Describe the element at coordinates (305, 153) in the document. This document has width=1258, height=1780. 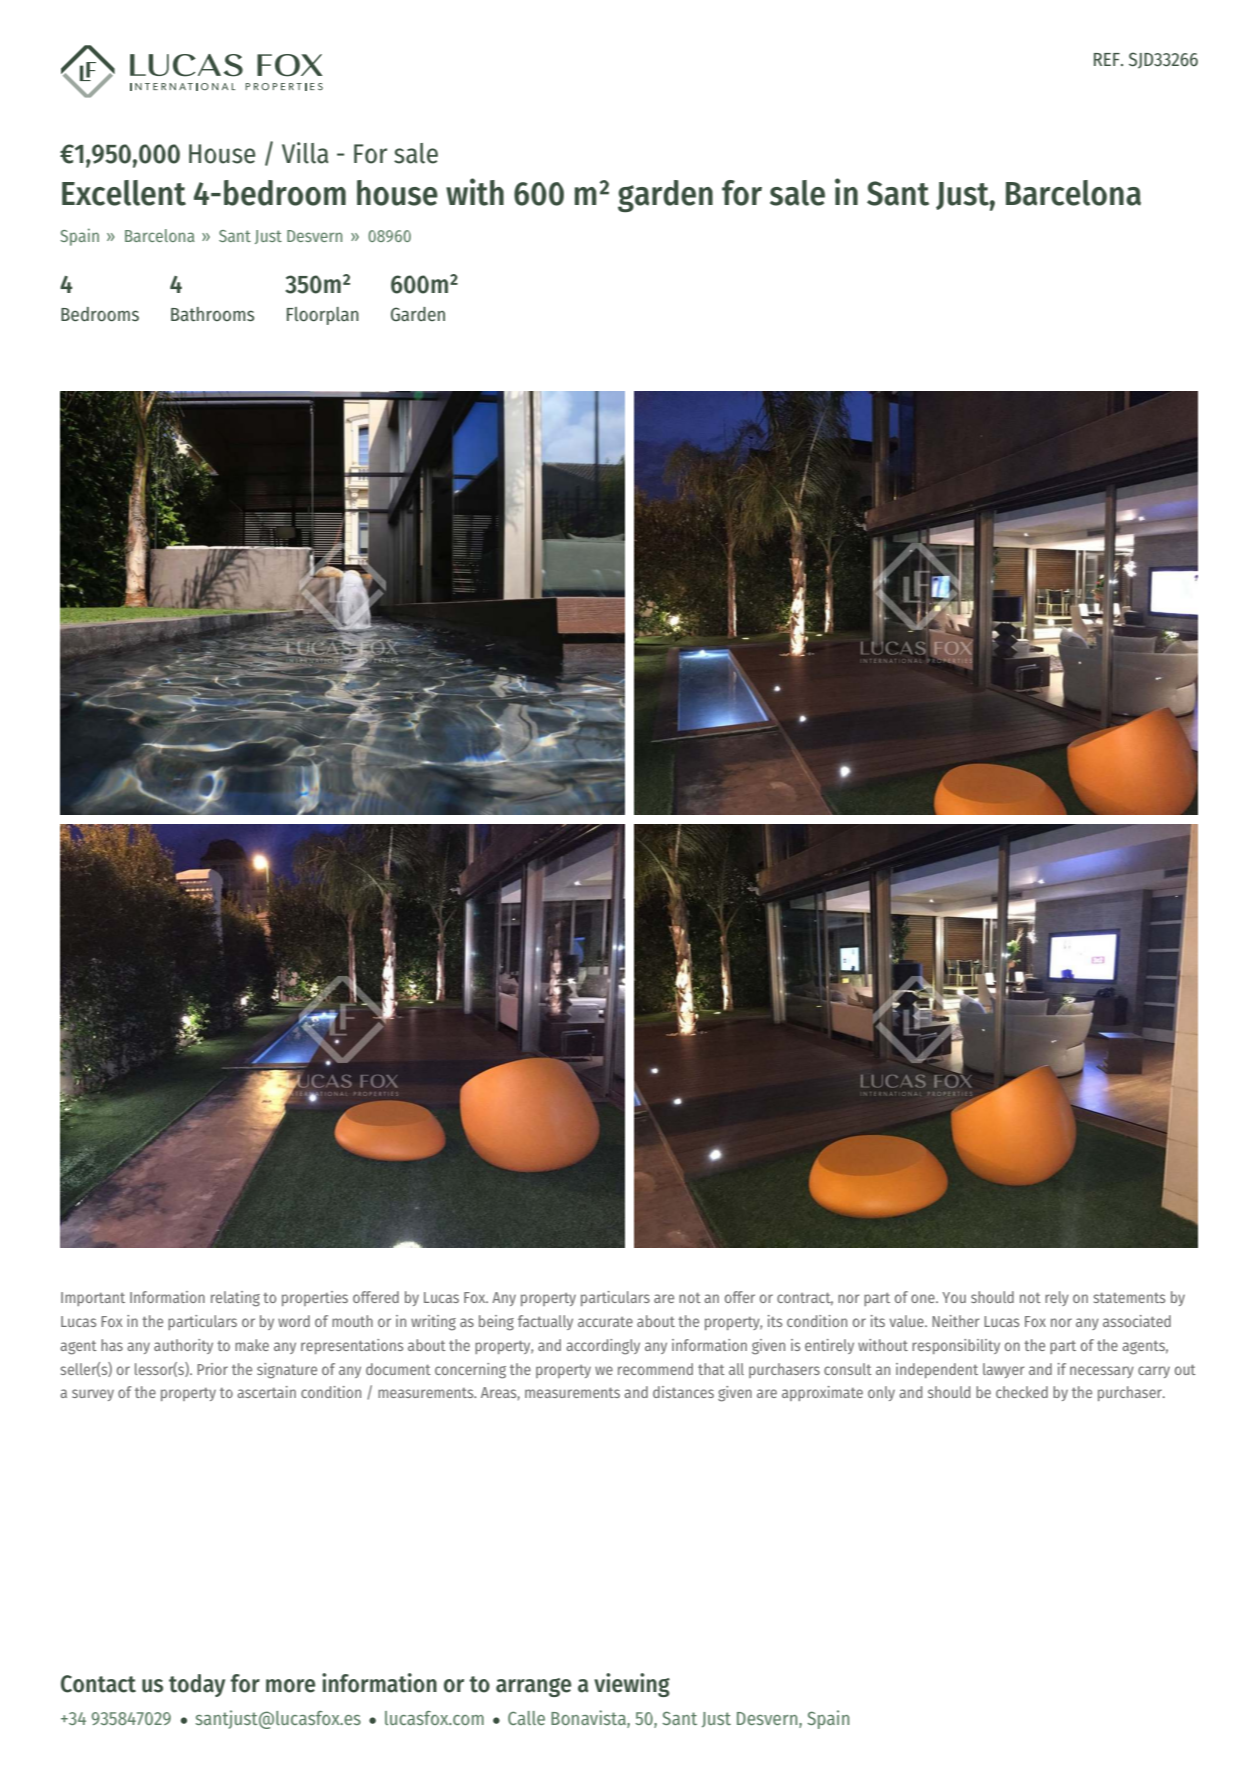
I see `Villa` at that location.
